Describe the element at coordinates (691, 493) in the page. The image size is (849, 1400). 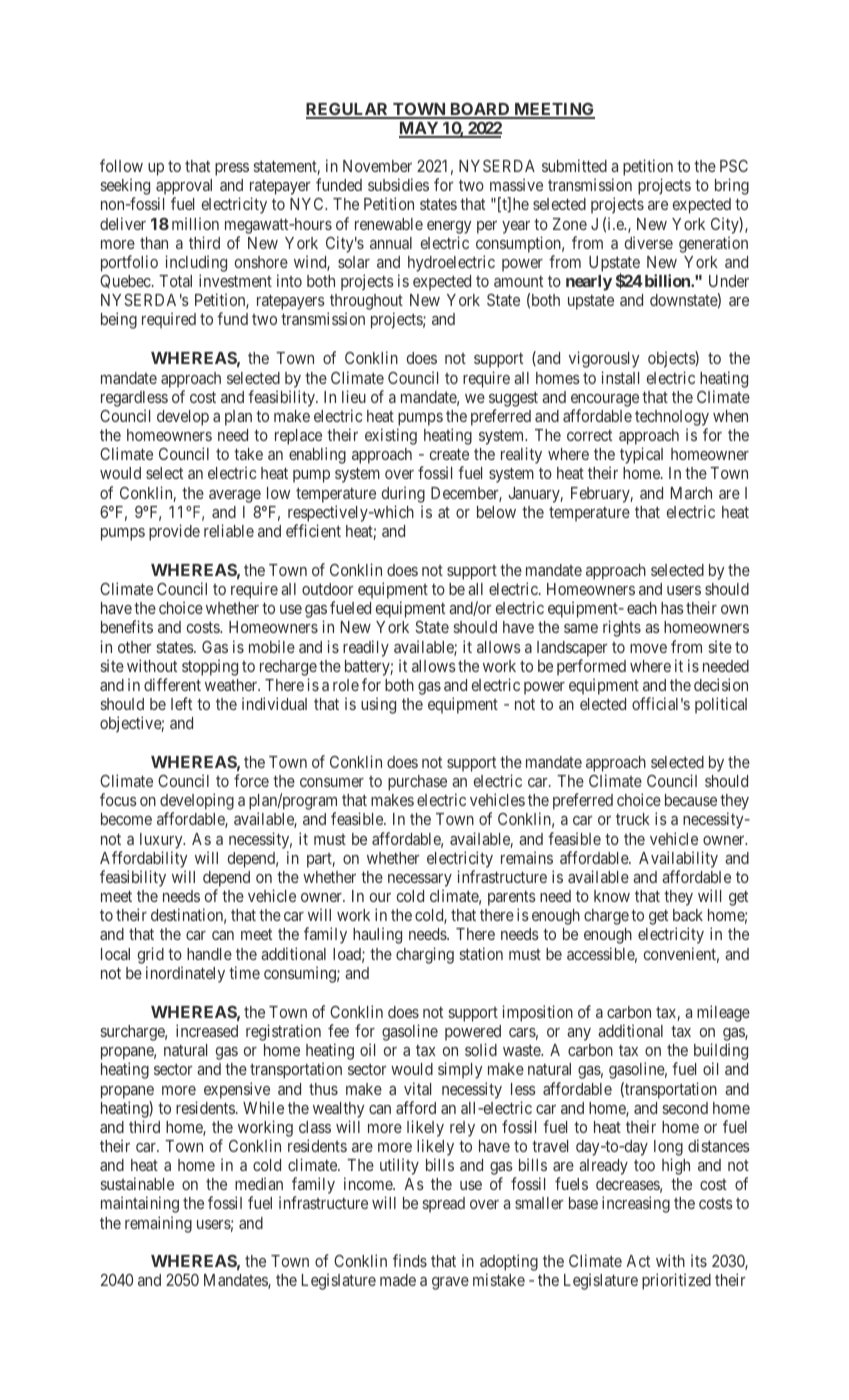
I see `March` at that location.
